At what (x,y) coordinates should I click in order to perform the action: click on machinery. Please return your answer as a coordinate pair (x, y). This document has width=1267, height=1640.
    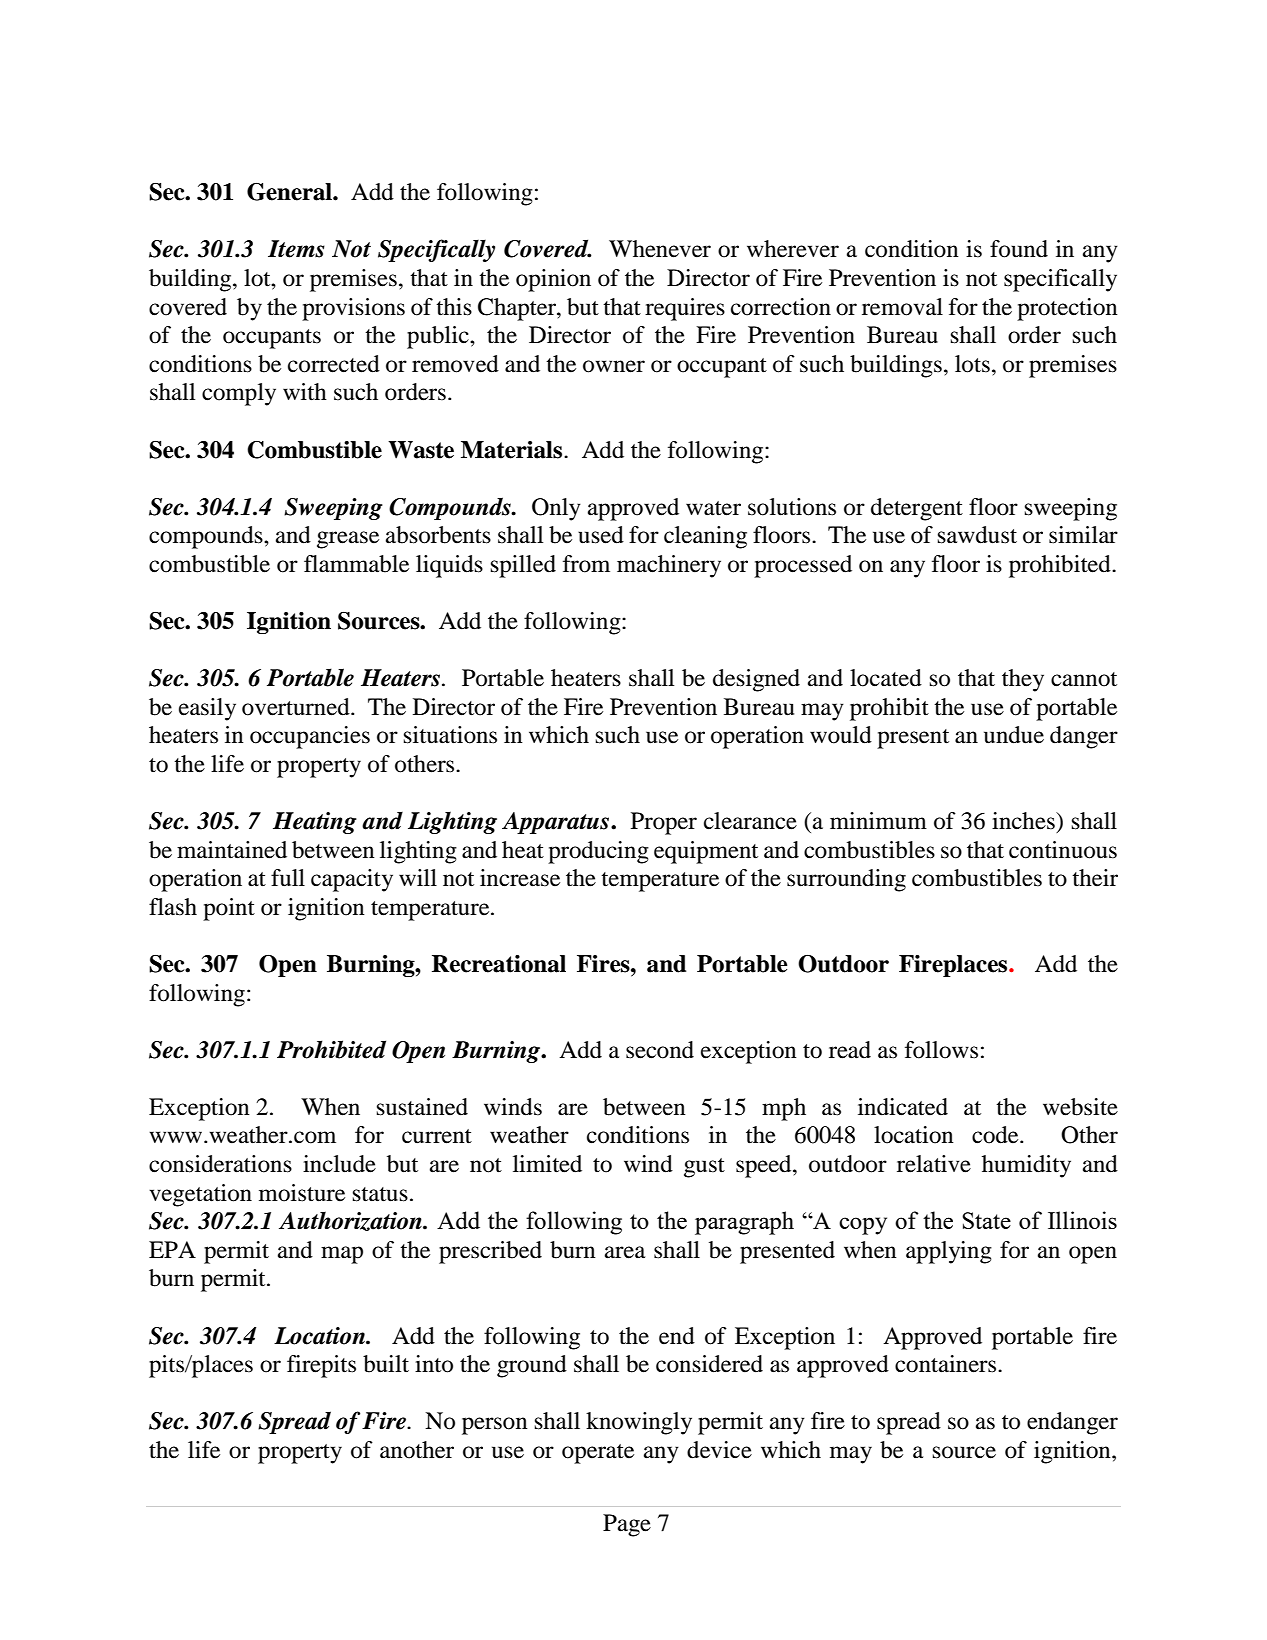
    Looking at the image, I should click on (669, 566).
